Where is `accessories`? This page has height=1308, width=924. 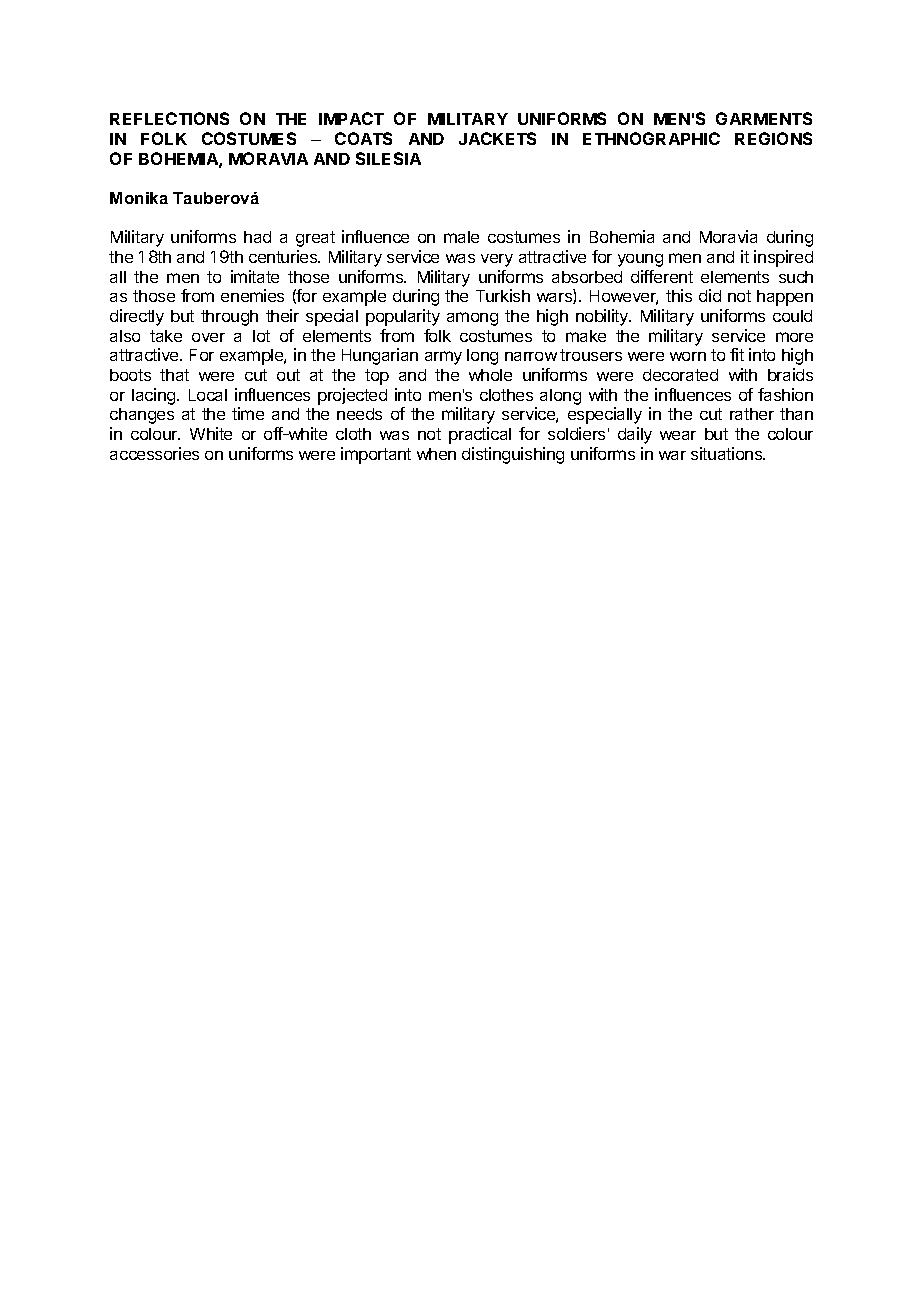
accessories is located at coordinates (154, 453).
